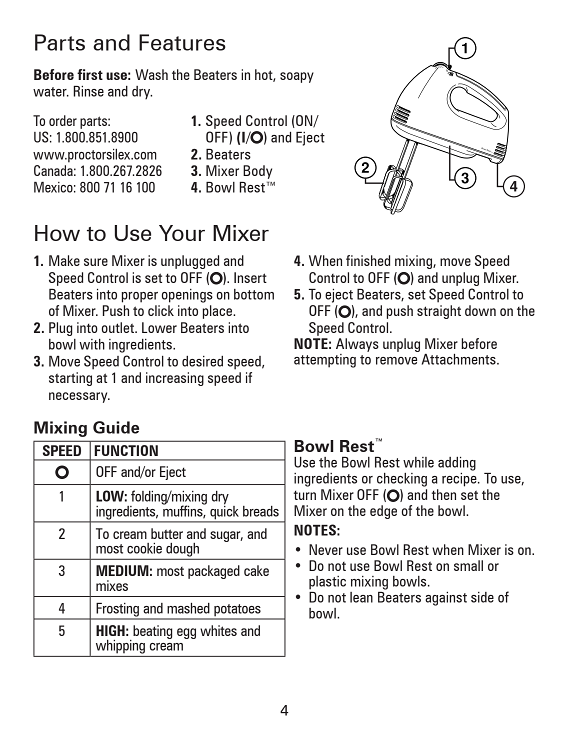 The height and width of the screenshot is (736, 569). Describe the element at coordinates (116, 427) in the screenshot. I see `Guide` at that location.
